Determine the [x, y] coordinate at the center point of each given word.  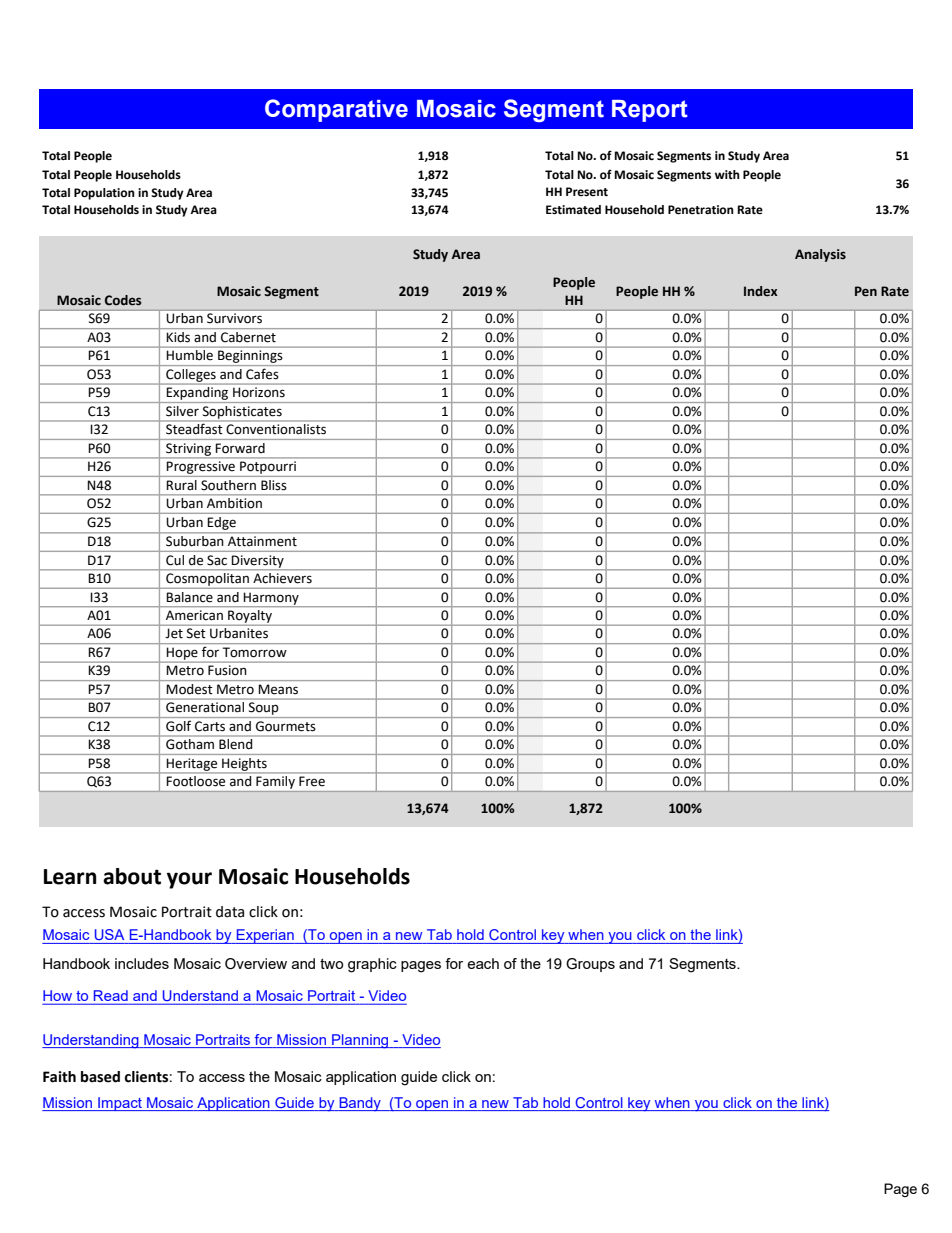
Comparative [336, 110]
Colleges [191, 375]
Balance [190, 597]
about [132, 876]
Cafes [262, 374]
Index [761, 291]
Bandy [360, 1104]
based [100, 1077]
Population [104, 194]
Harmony [271, 599]
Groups [590, 965]
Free [312, 781]
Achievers [282, 578]
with [727, 174]
